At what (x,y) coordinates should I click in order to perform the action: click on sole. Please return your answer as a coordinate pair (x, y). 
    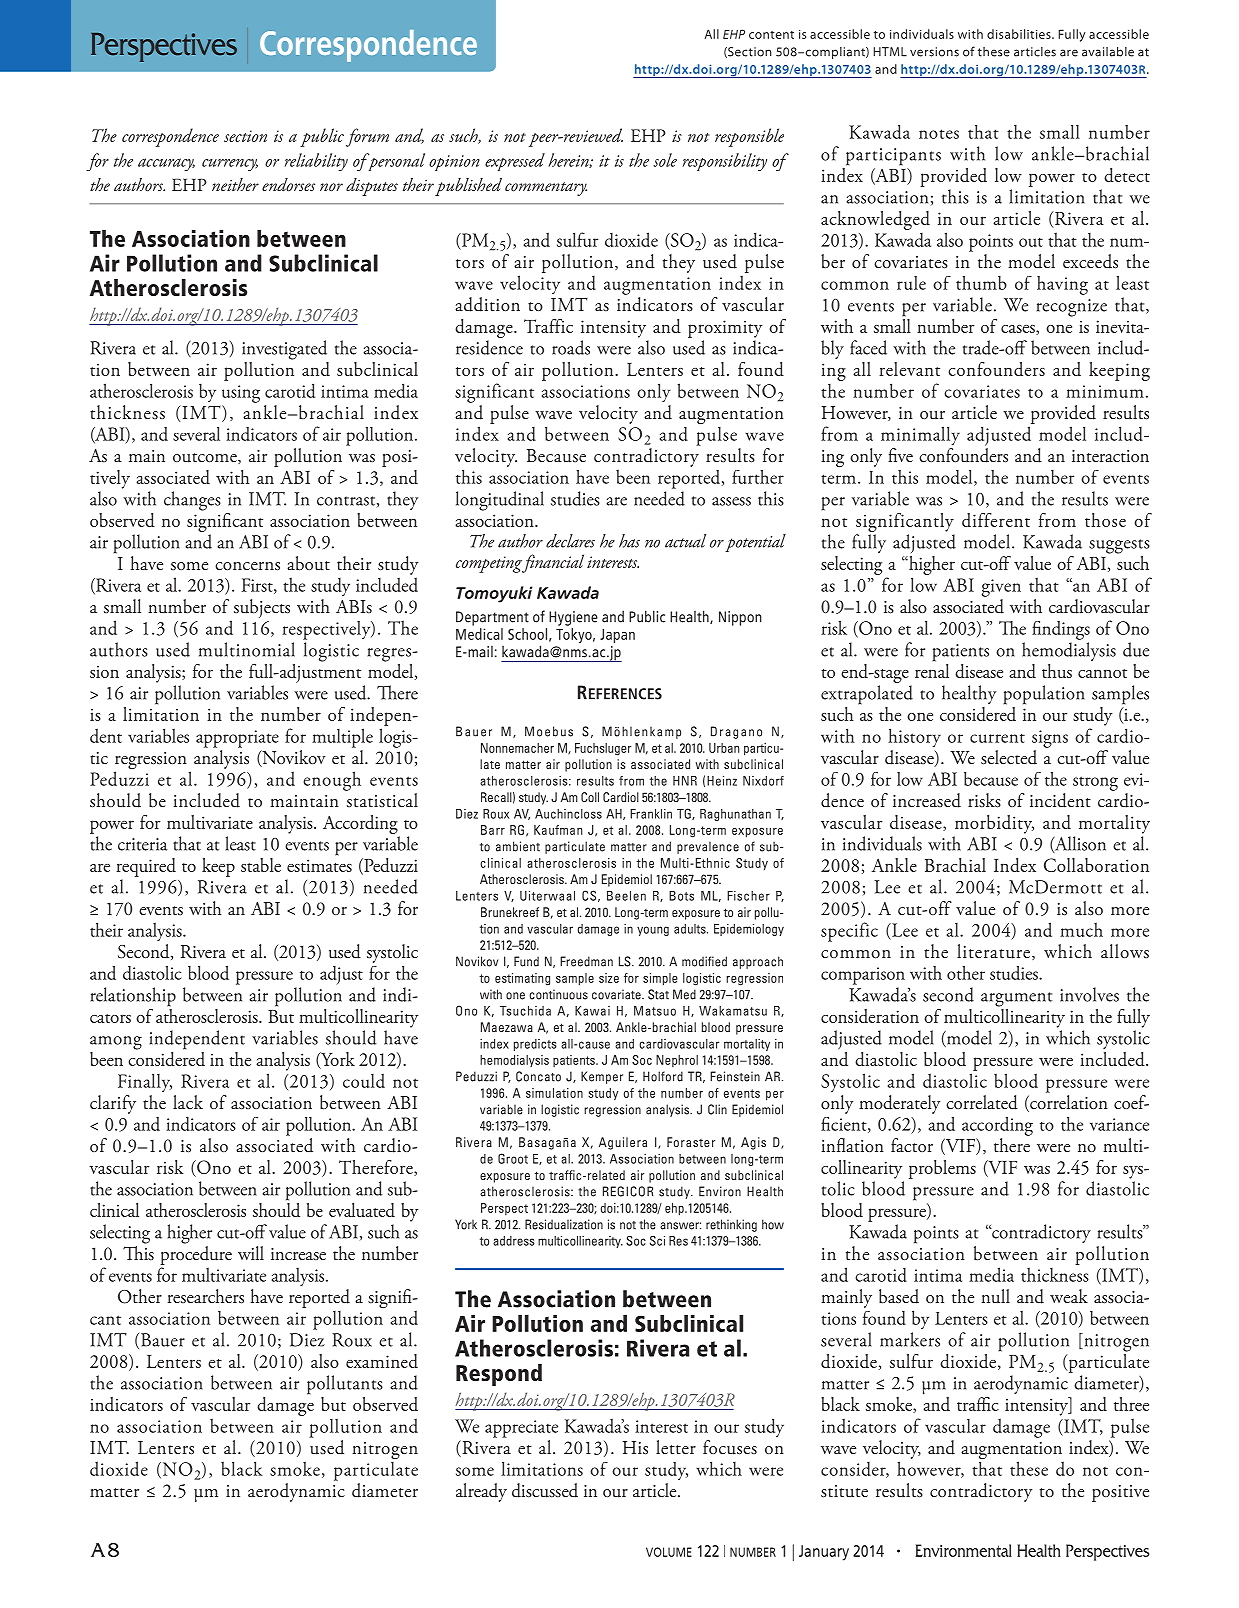
    Looking at the image, I should click on (665, 160).
